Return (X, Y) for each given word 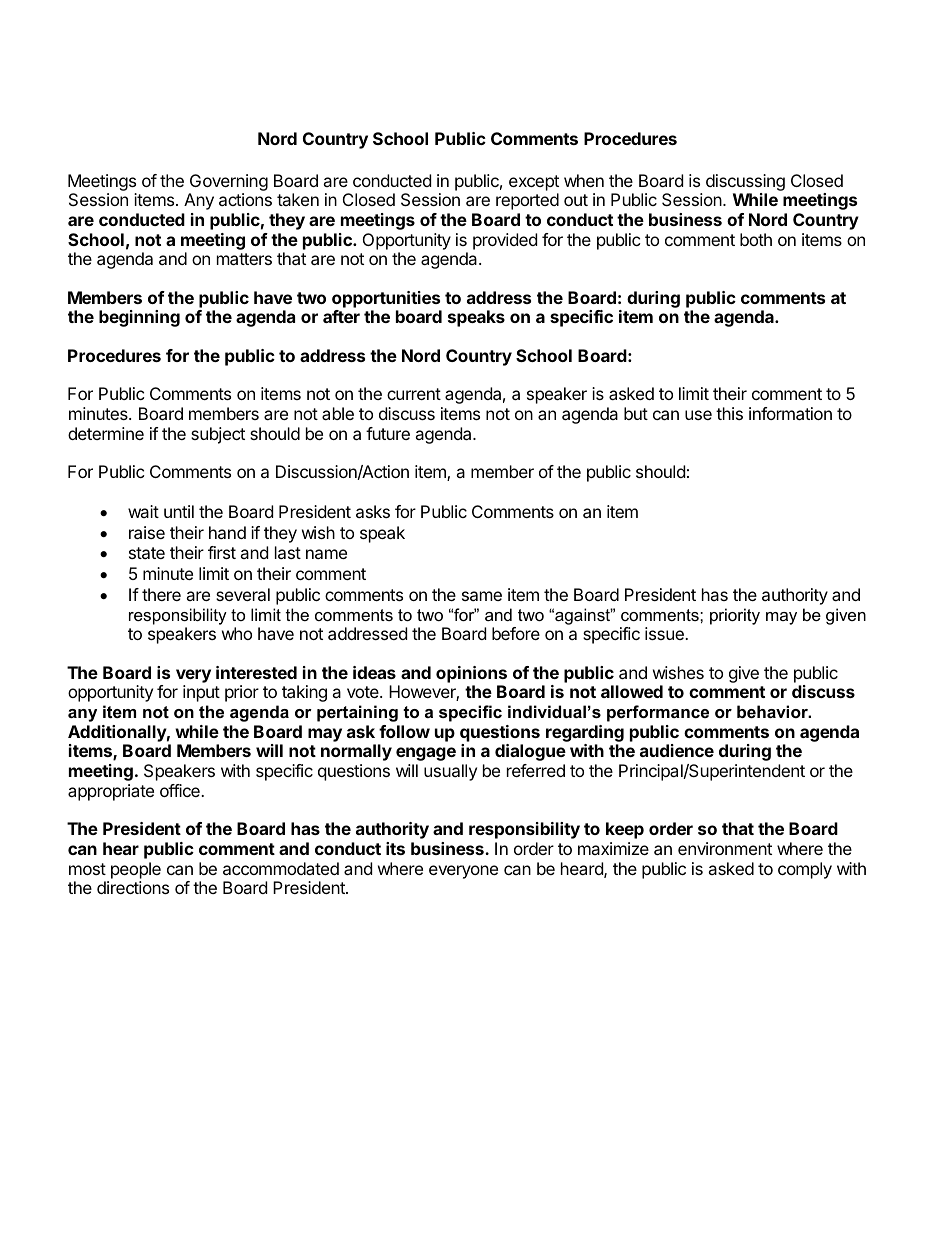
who (237, 633)
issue (665, 633)
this (729, 413)
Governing (229, 182)
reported (527, 201)
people (136, 870)
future (388, 433)
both (756, 239)
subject (218, 435)
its (395, 848)
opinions (471, 674)
